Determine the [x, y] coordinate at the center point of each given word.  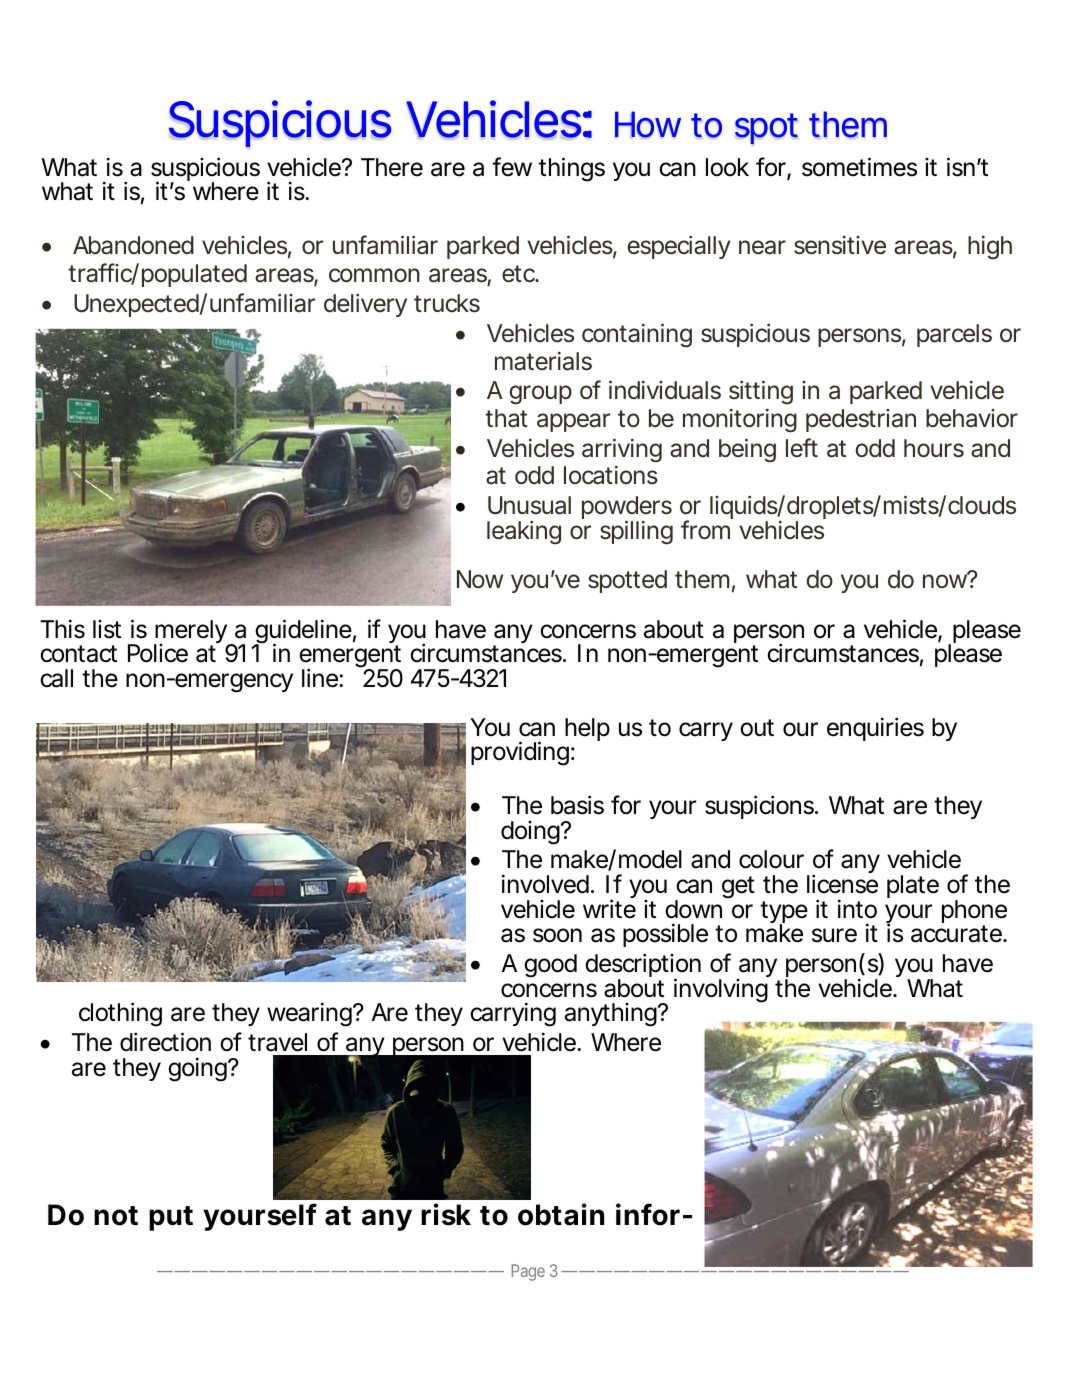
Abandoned [133, 245]
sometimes [859, 167]
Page [528, 1272]
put [171, 1218]
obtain [561, 1214]
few [512, 167]
